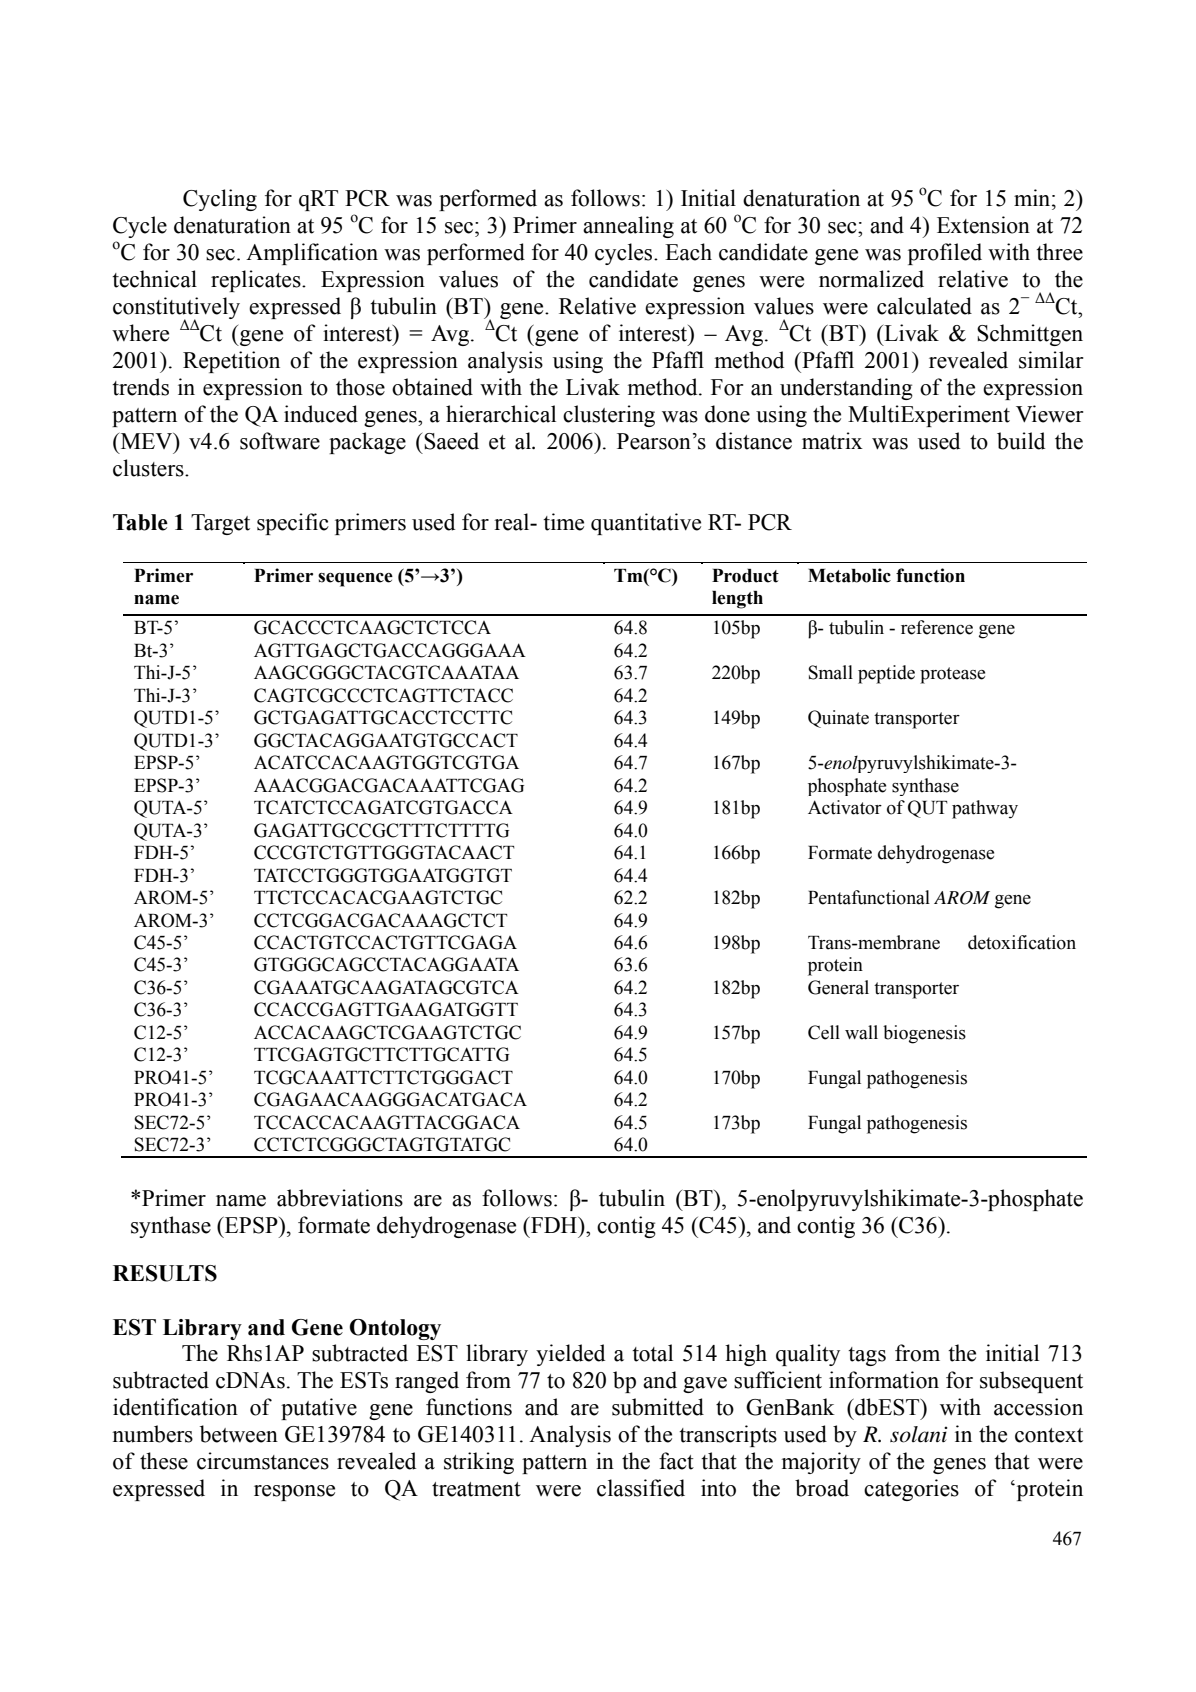 The image size is (1196, 1692). I want to click on annealing, so click(628, 227).
